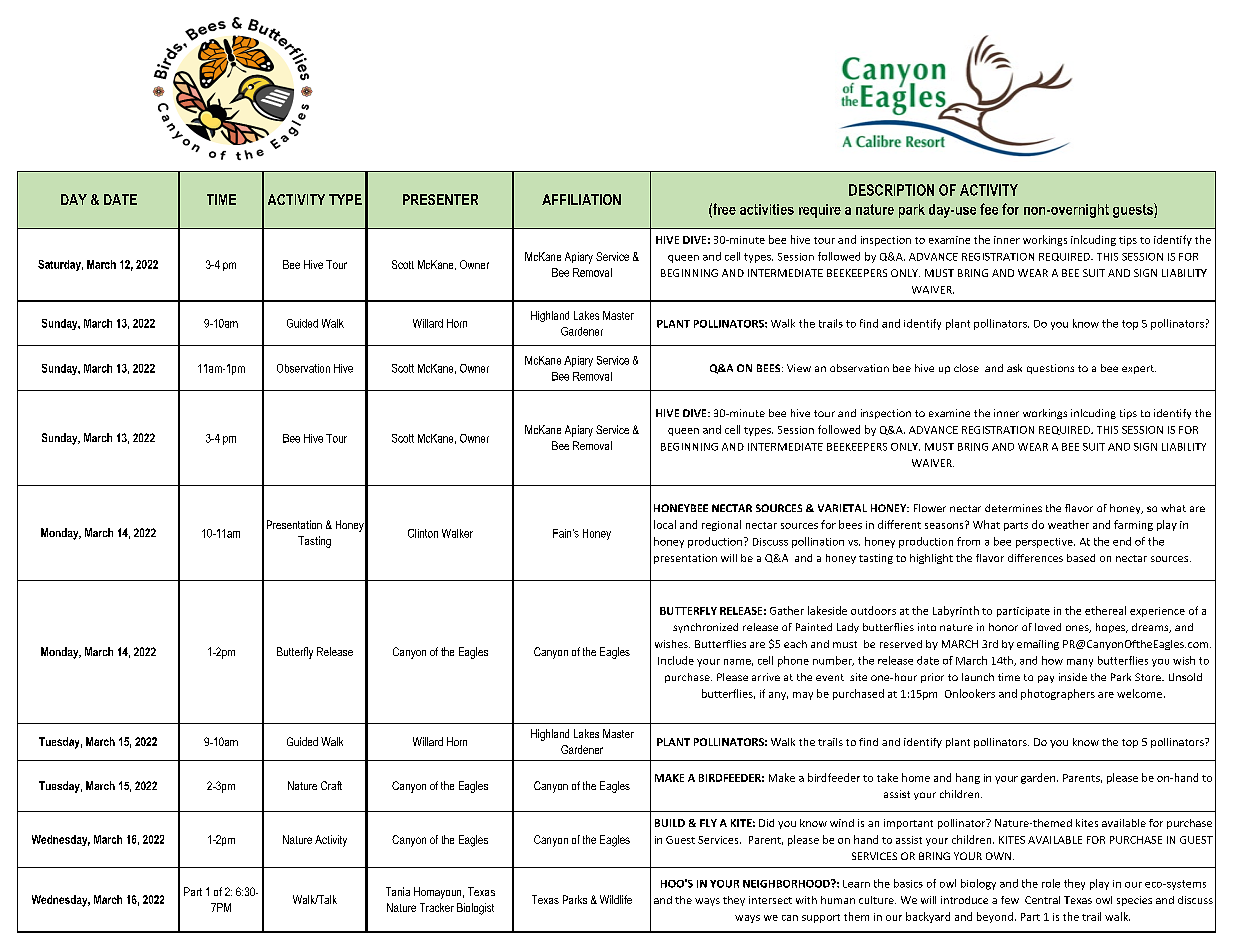 This screenshot has width=1233, height=952. What do you see at coordinates (1058, 694) in the screenshot?
I see `photographers` at bounding box center [1058, 694].
